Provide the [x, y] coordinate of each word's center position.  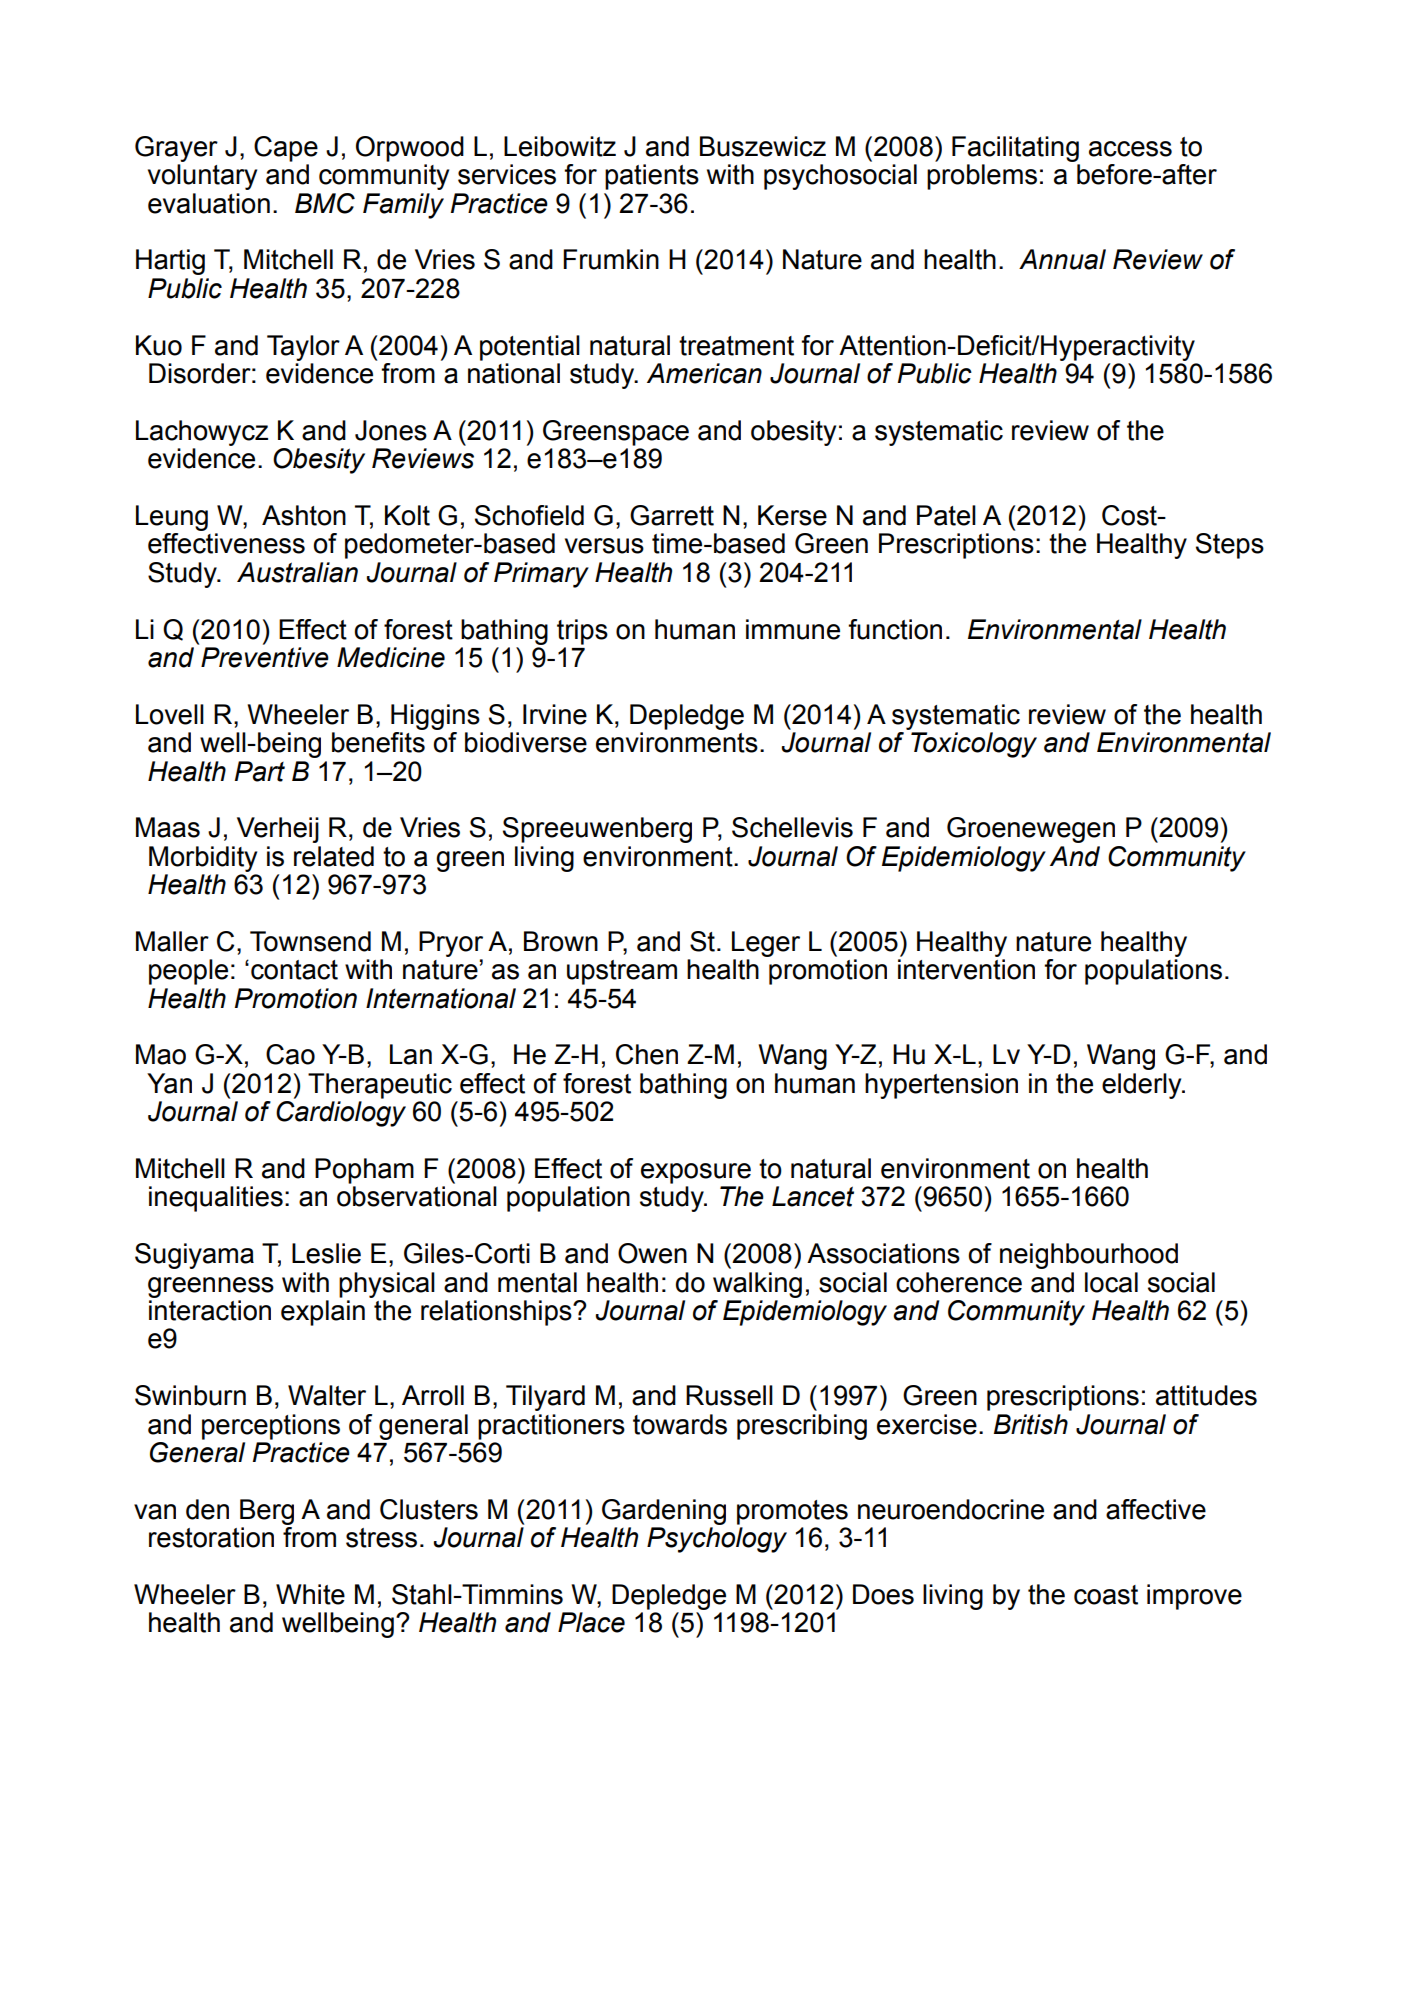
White [310, 1594]
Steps [1230, 546]
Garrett [672, 515]
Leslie [326, 1253]
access [1130, 149]
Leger [766, 944]
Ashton [304, 515]
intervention [966, 969]
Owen [652, 1253]
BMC [325, 203]
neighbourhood [1089, 1256]
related [334, 856]
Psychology [717, 1540]
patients [652, 177]
